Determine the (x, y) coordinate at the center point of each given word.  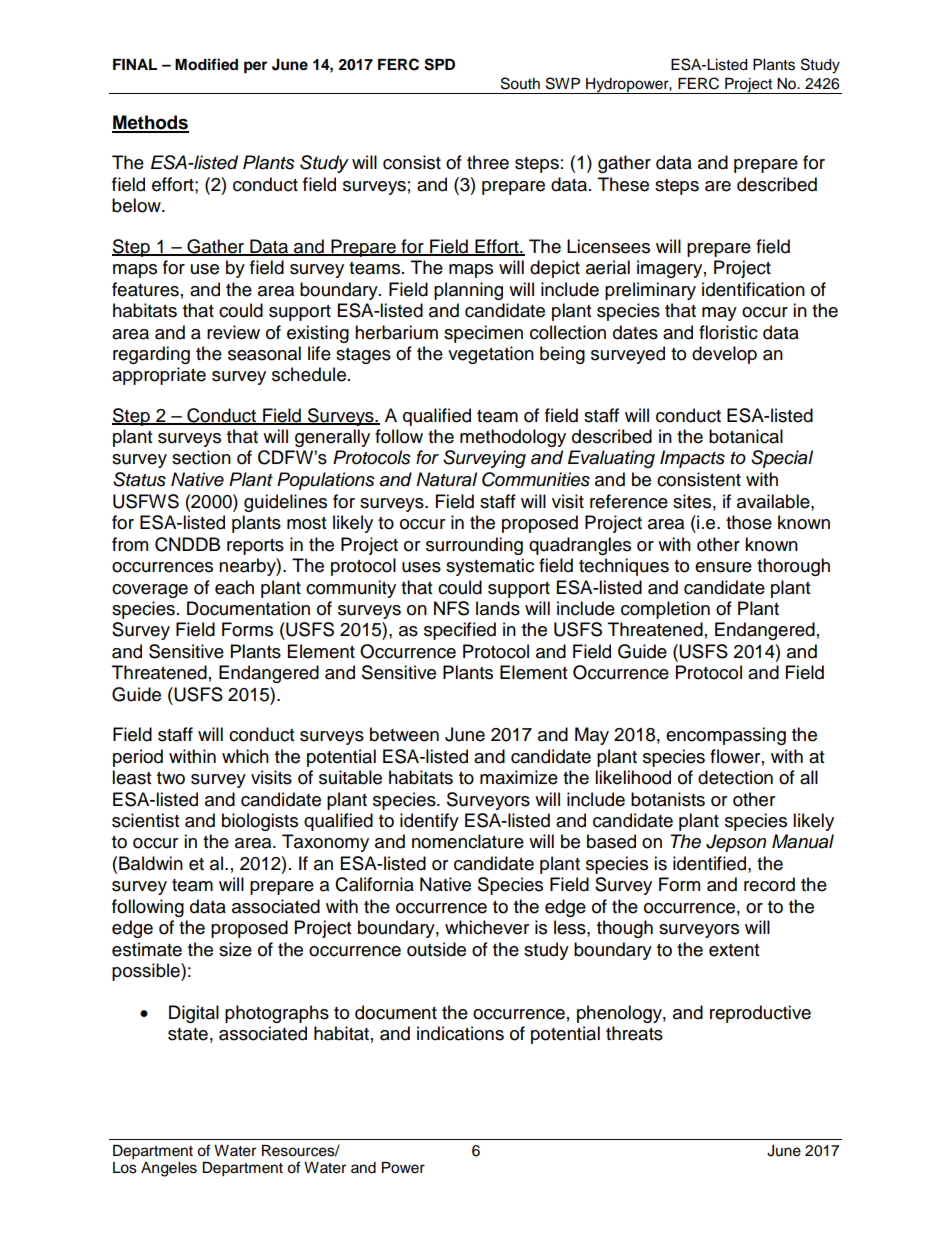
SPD (439, 64)
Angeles (169, 1169)
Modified (206, 64)
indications (460, 1033)
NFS (451, 608)
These (623, 184)
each (234, 587)
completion (665, 610)
